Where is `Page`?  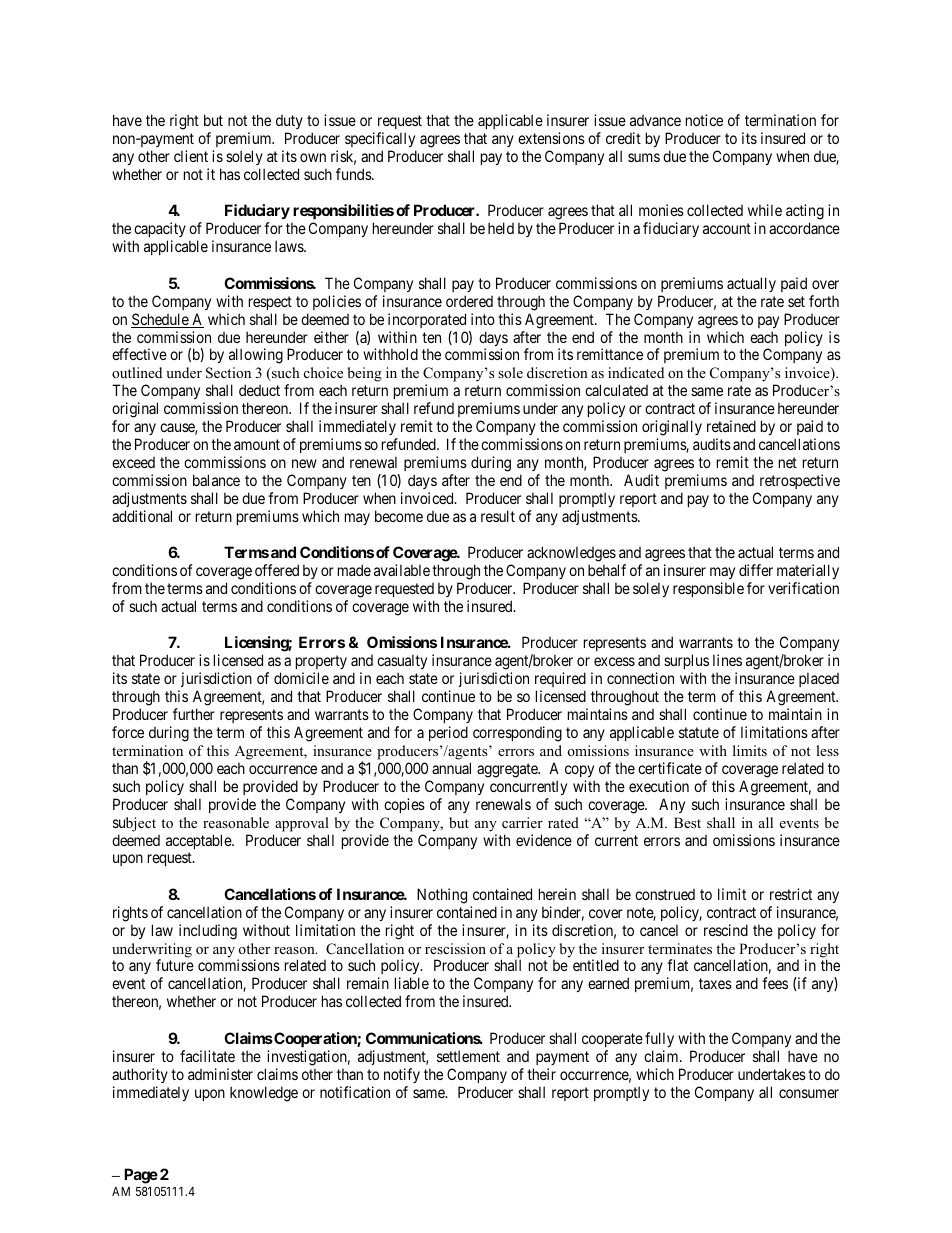
Page is located at coordinates (141, 1176).
